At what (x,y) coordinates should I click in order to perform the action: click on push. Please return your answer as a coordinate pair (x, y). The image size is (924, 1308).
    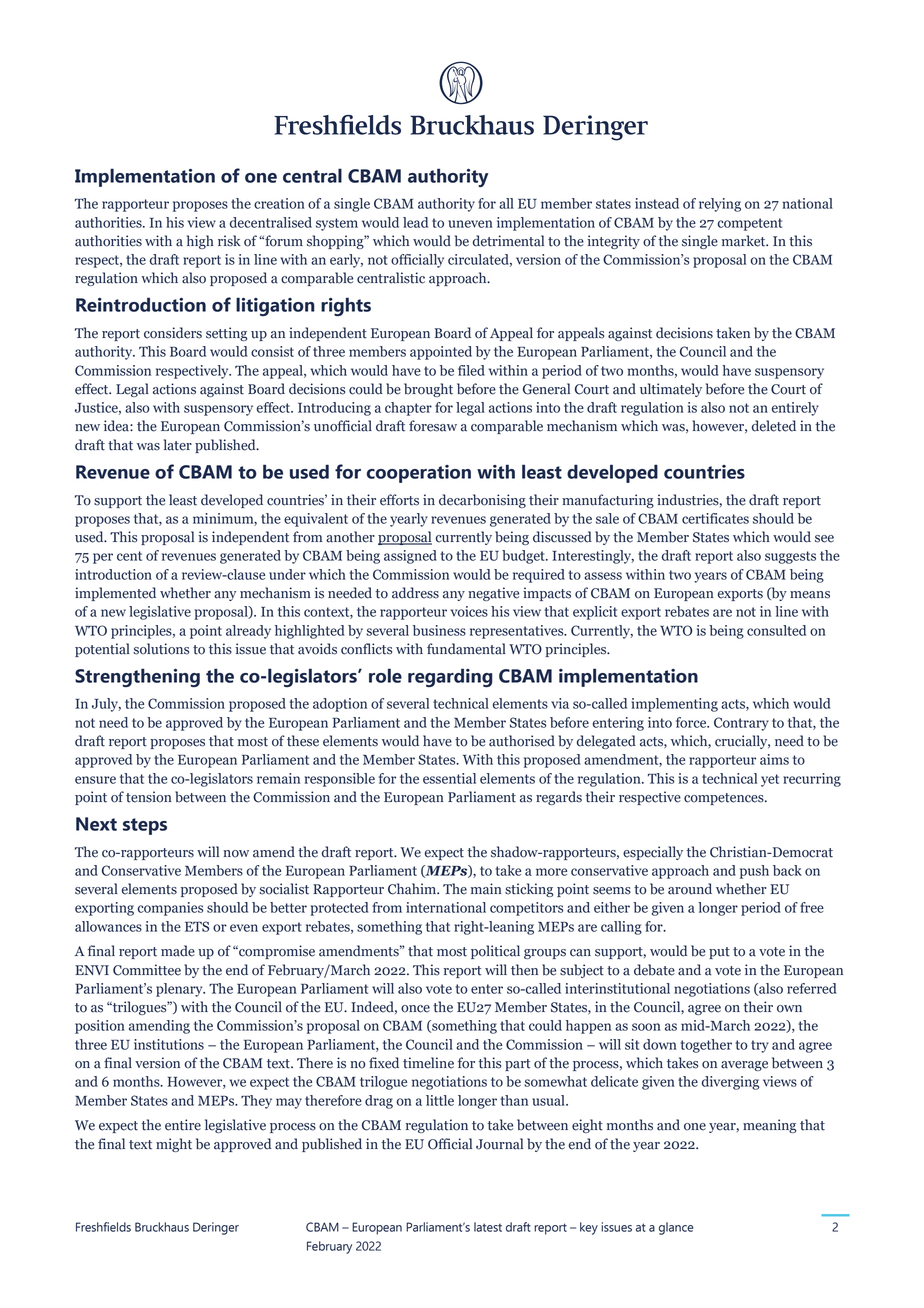
    Looking at the image, I should click on (754, 872).
